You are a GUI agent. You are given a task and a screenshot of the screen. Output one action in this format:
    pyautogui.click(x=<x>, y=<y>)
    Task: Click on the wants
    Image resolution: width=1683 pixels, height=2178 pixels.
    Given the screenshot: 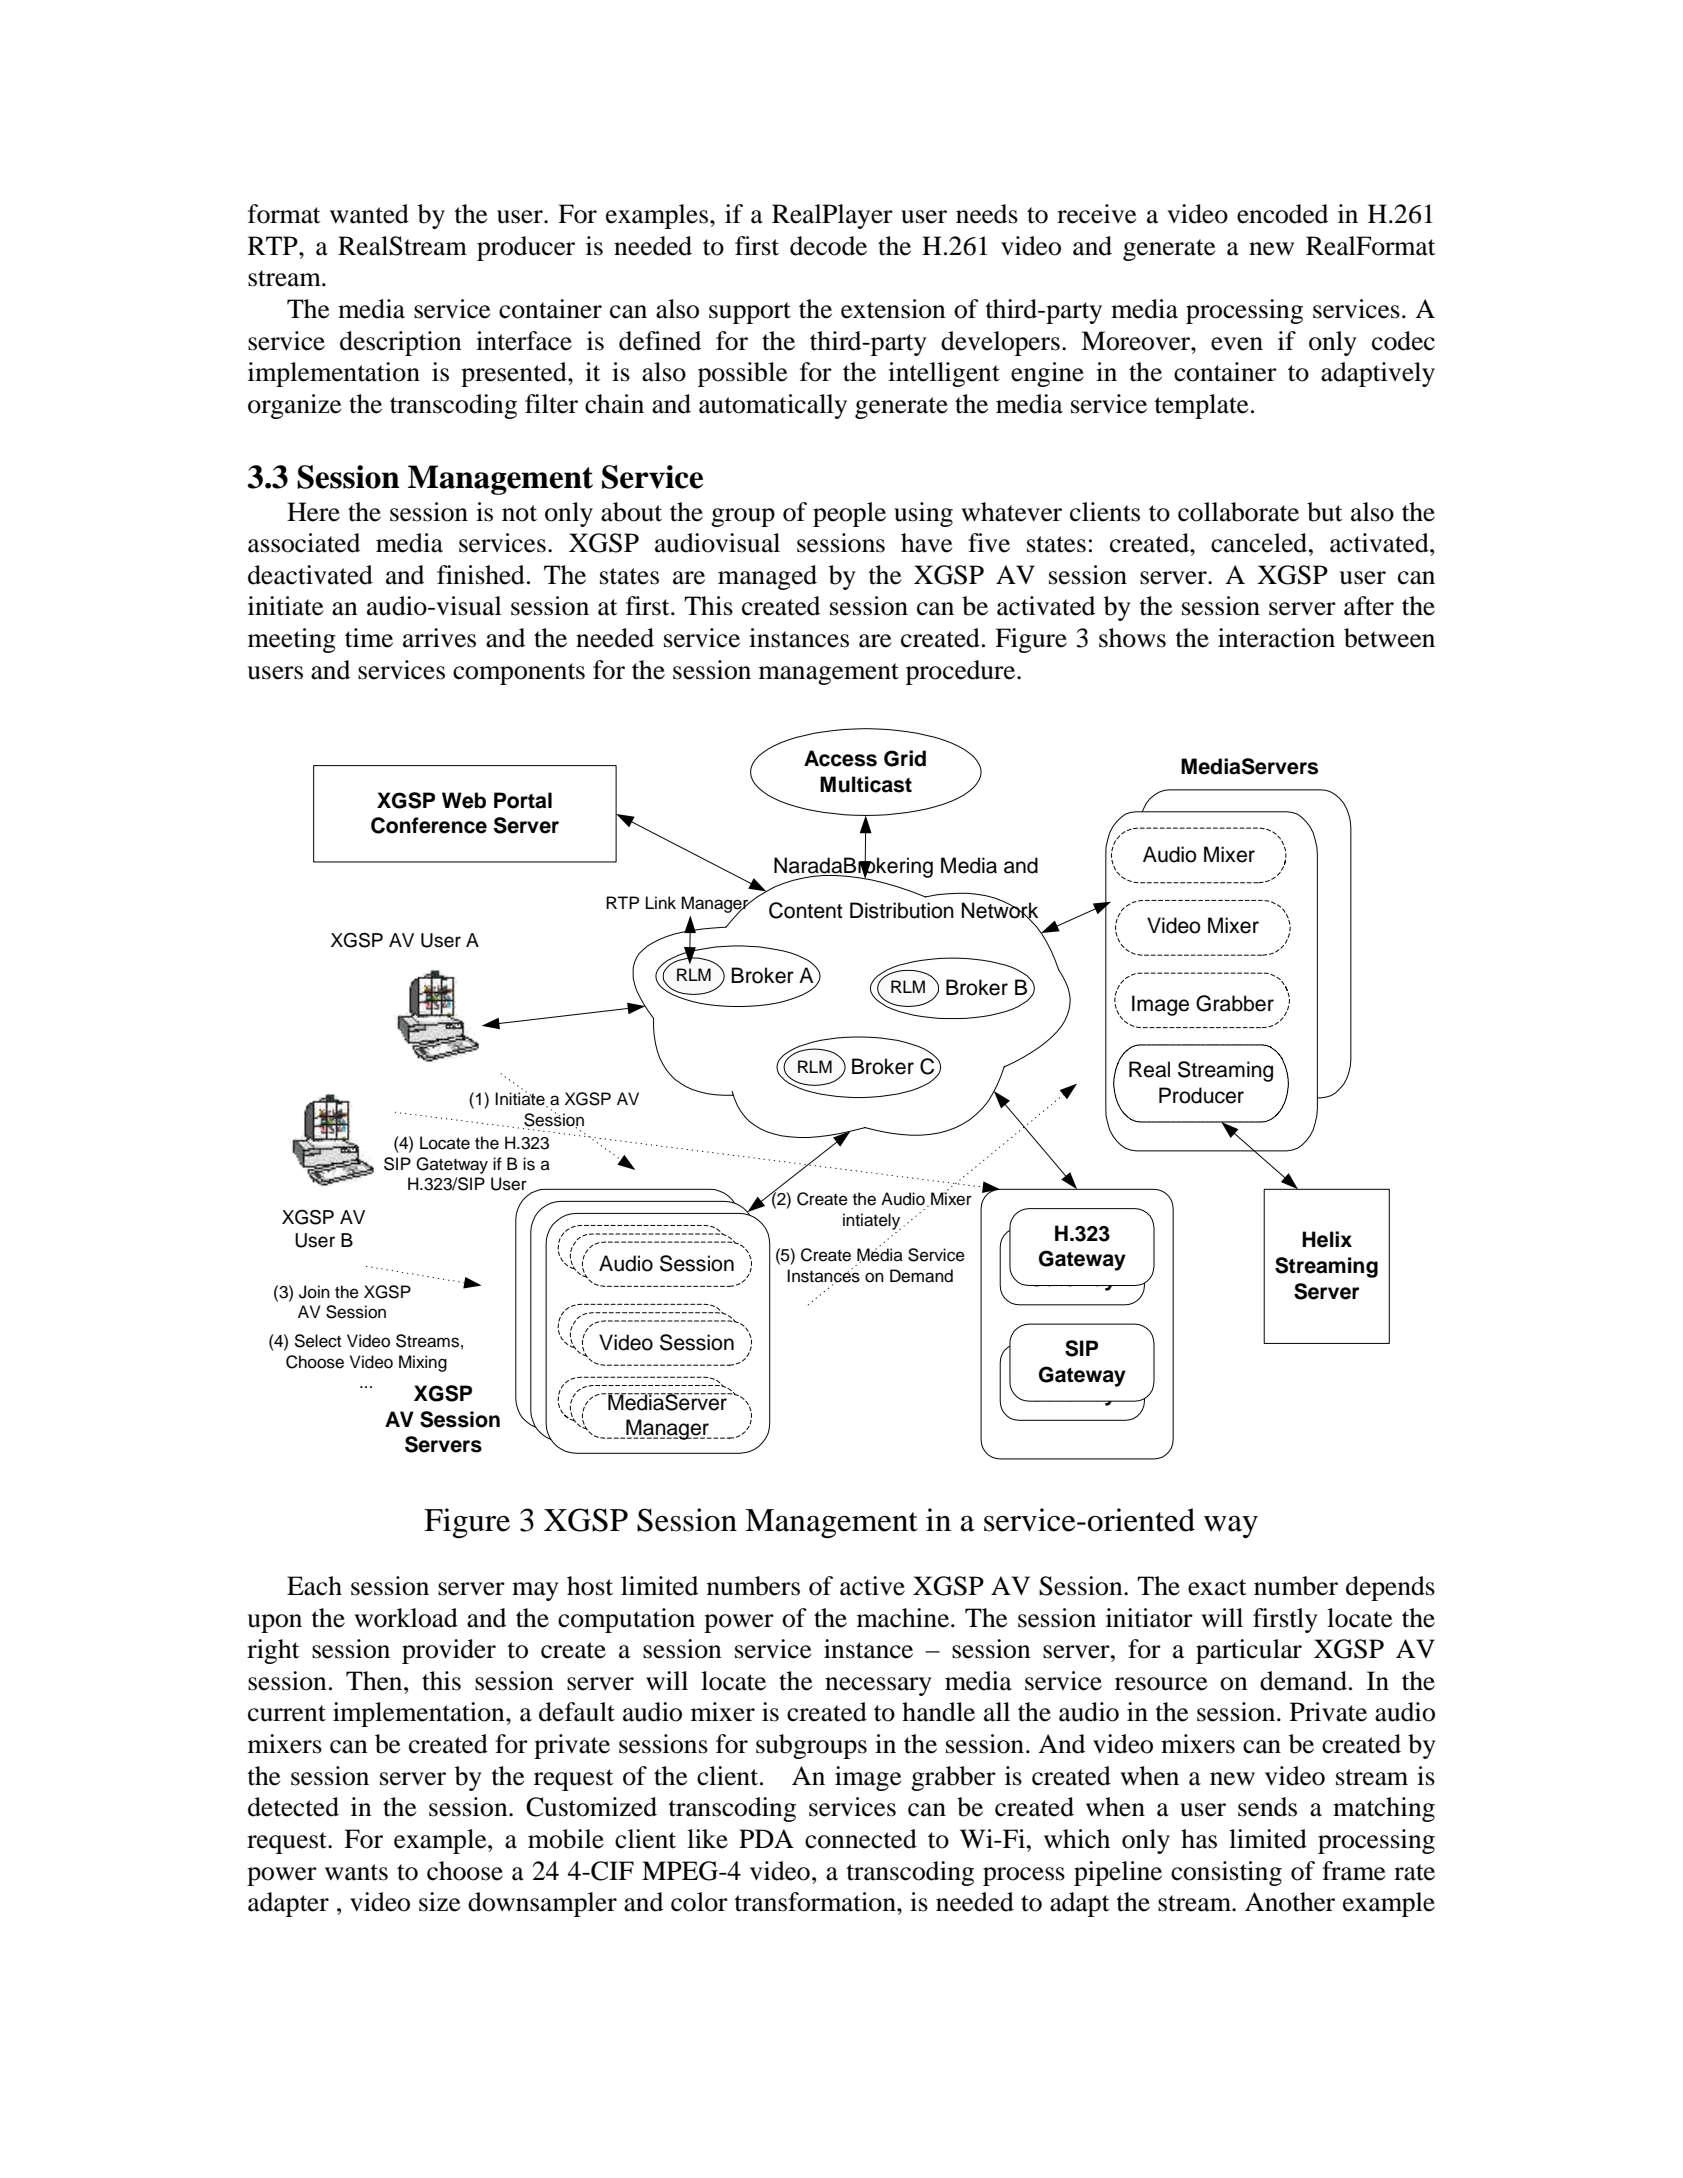 What is the action you would take?
    pyautogui.click(x=356, y=1872)
